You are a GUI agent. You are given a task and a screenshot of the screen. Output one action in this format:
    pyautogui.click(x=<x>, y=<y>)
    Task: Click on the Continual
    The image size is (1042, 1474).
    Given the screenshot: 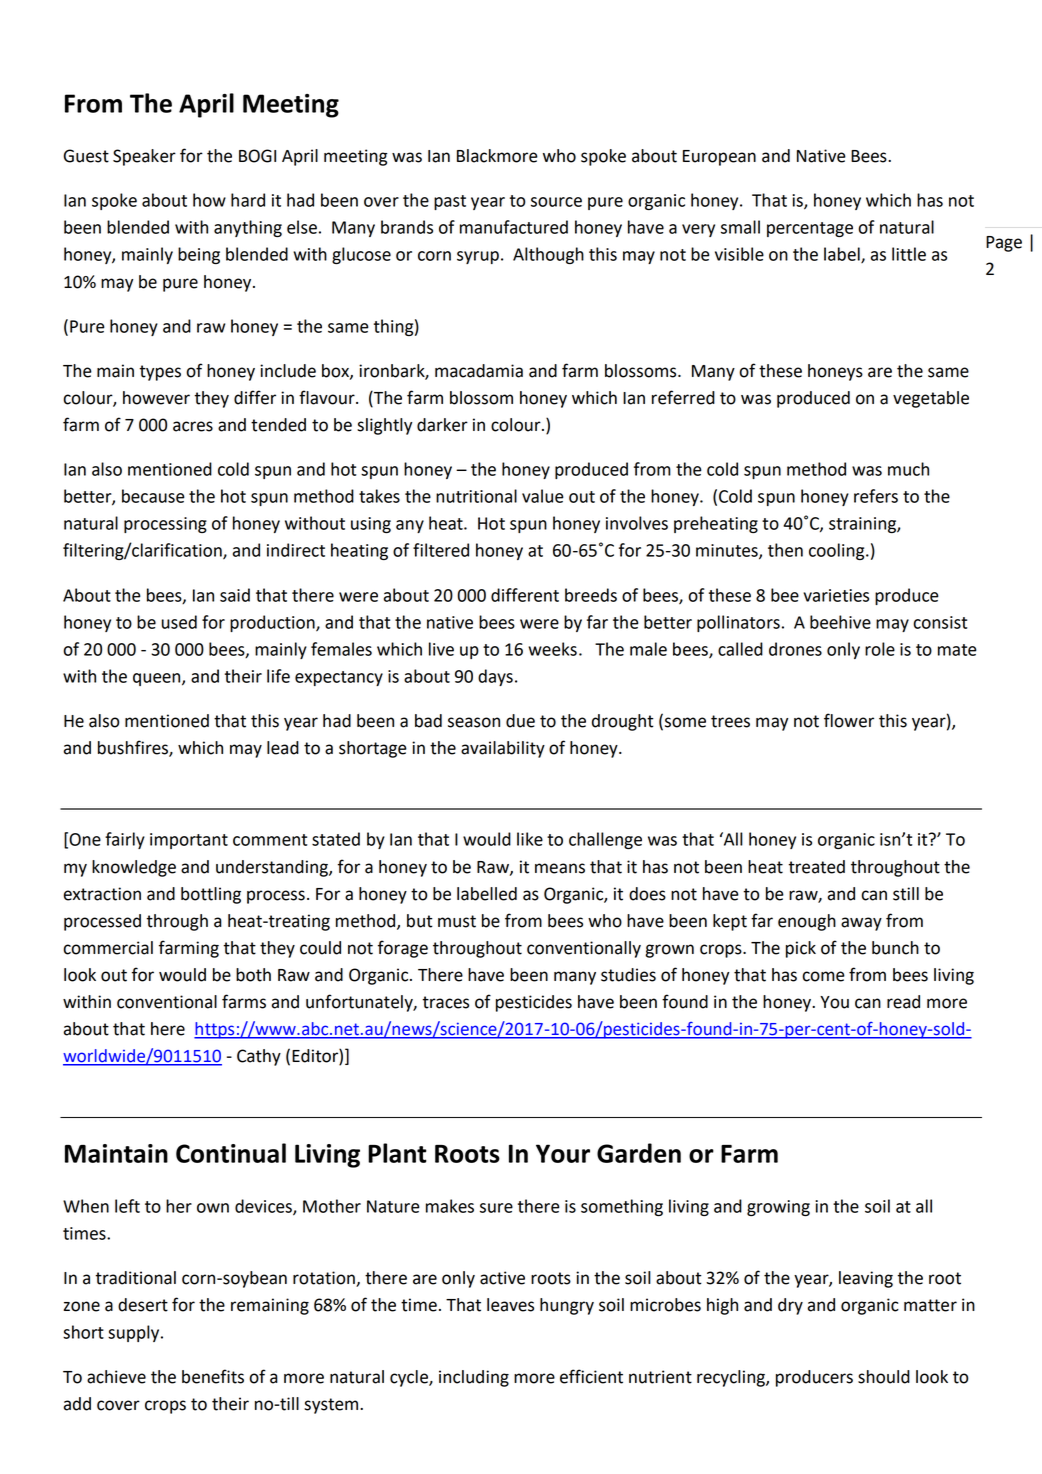 What is the action you would take?
    pyautogui.click(x=231, y=1153)
